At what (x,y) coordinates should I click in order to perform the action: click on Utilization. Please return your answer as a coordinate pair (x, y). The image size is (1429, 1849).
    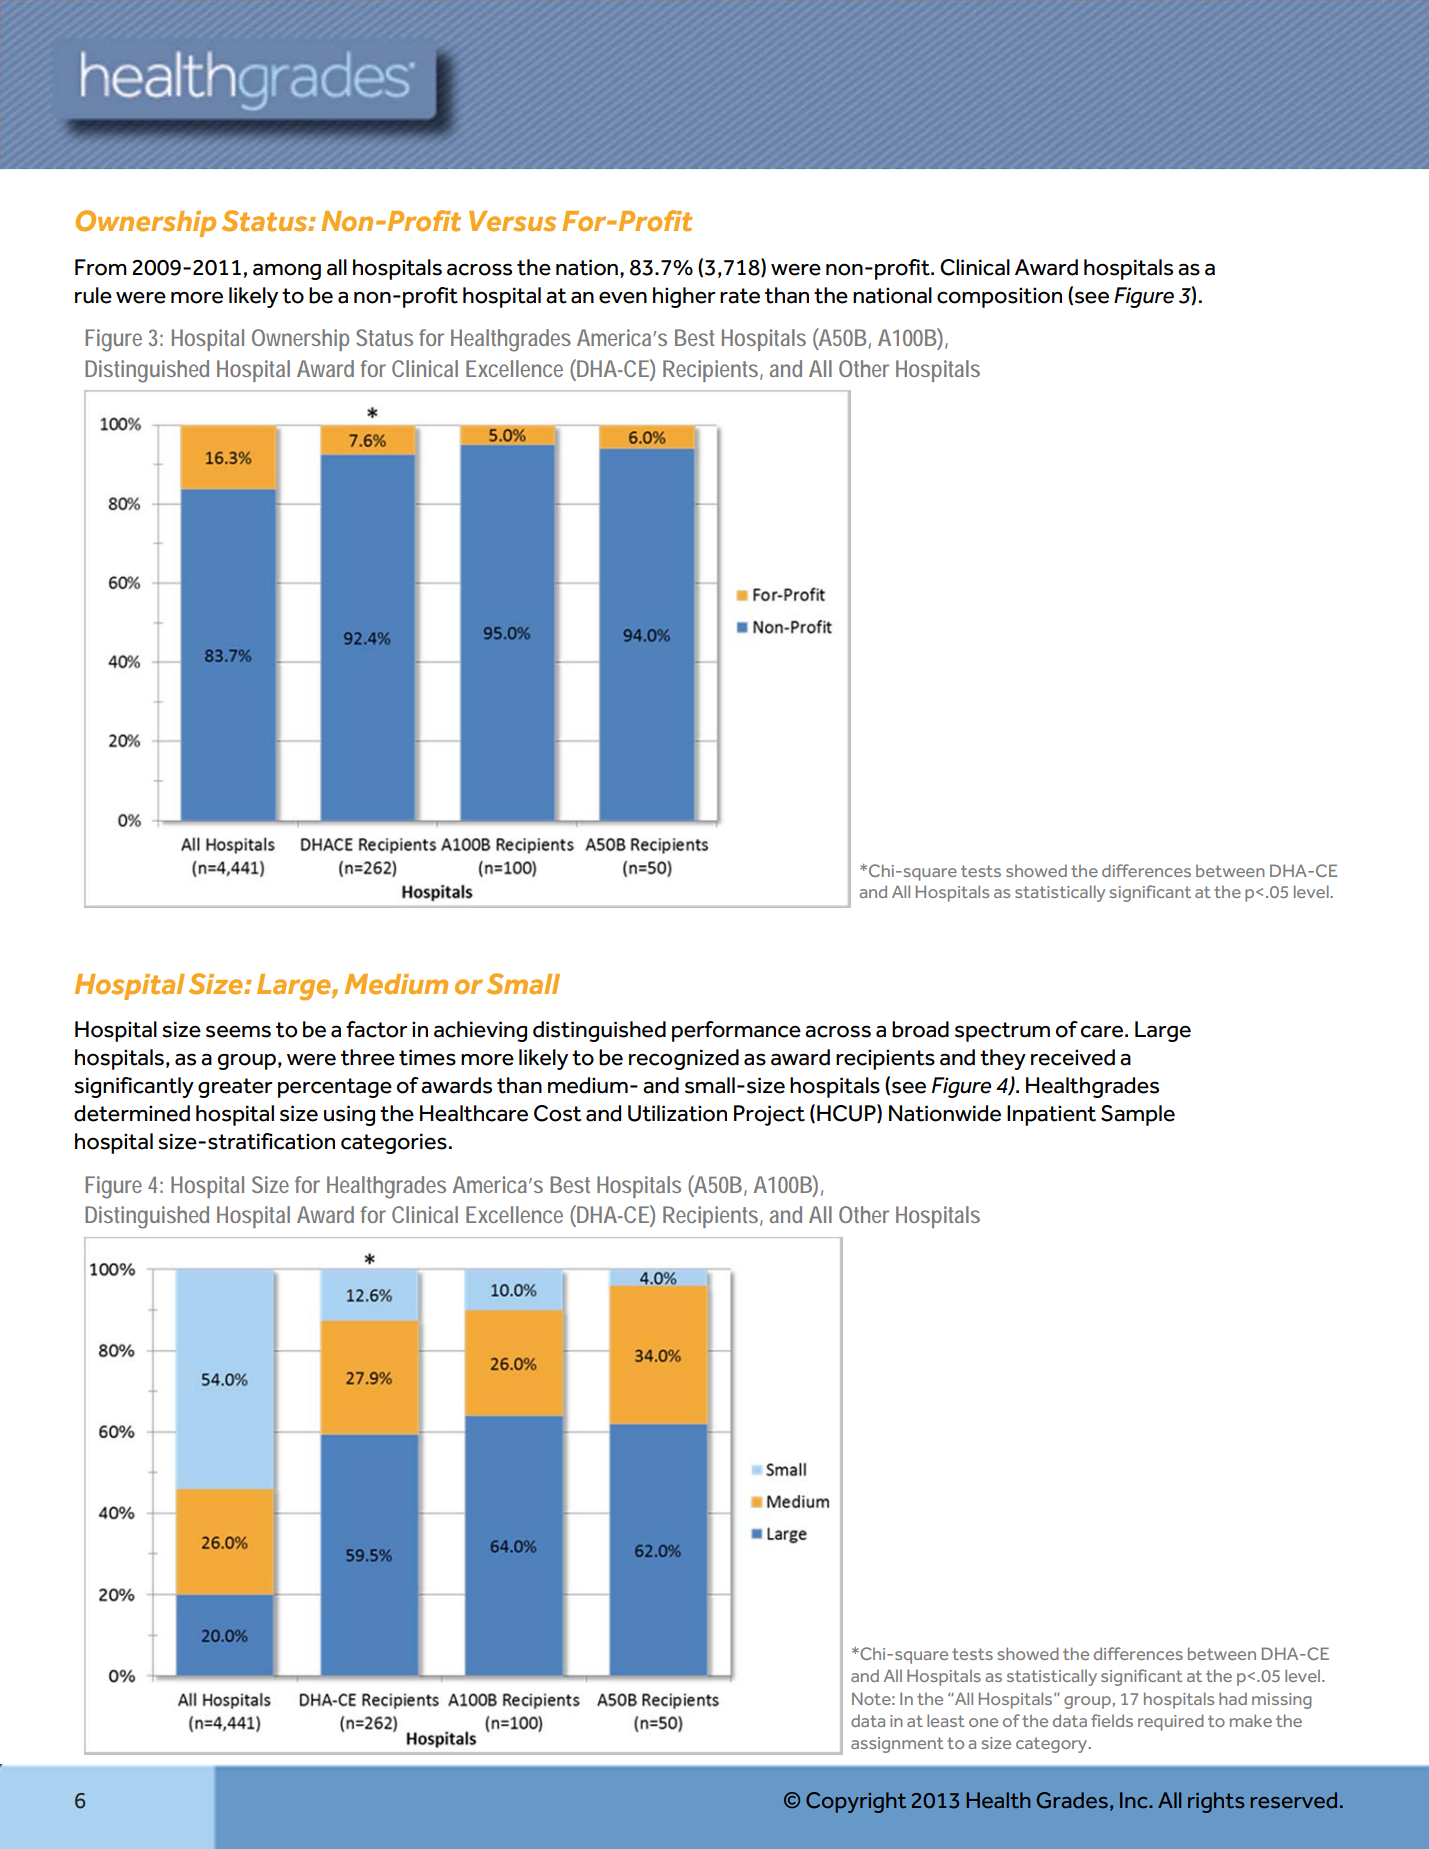
    Looking at the image, I should click on (677, 1113).
